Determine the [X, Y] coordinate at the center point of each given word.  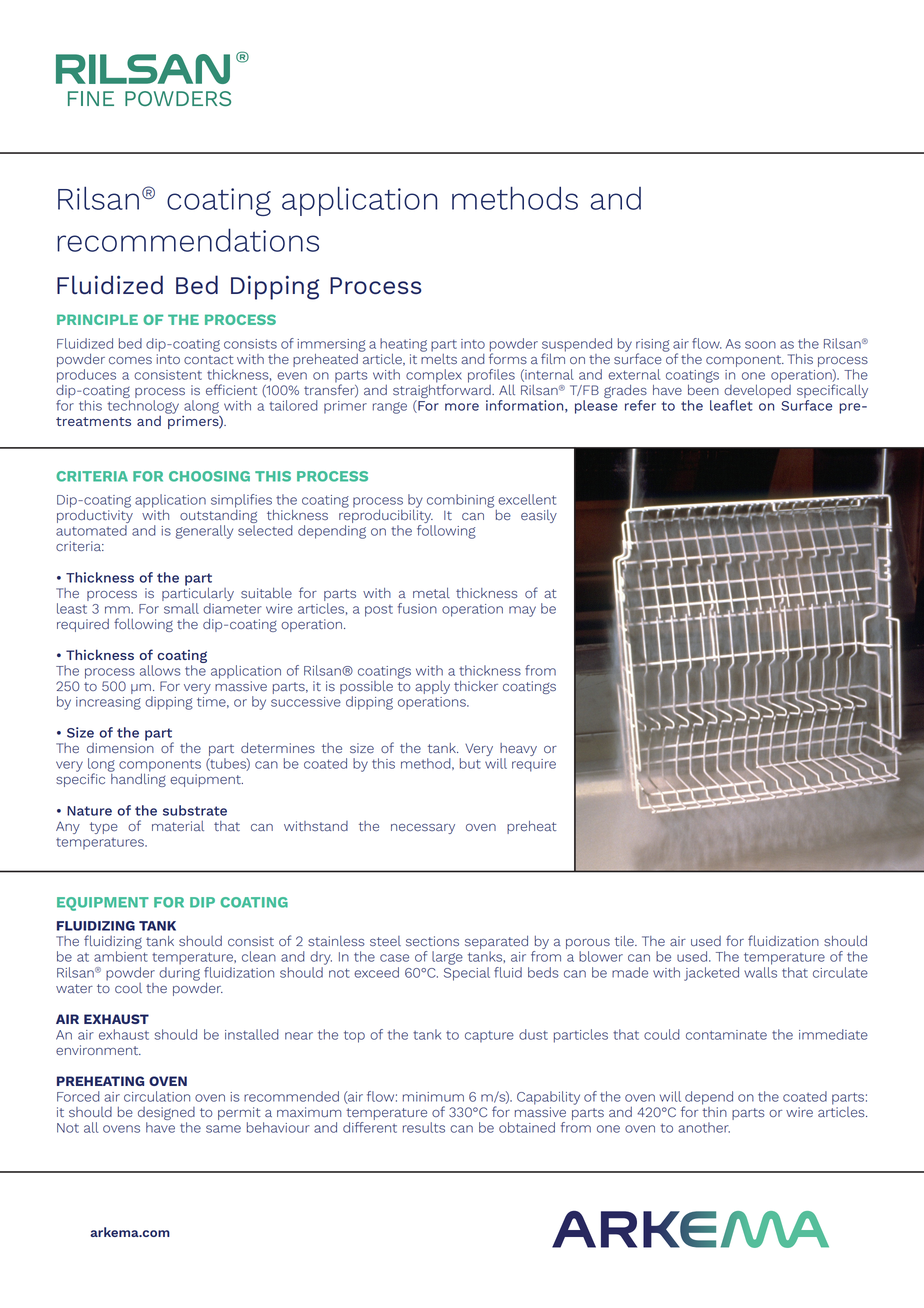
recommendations [188, 240]
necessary [423, 829]
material [178, 826]
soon [760, 345]
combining [460, 501]
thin [714, 1110]
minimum [433, 1097]
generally [204, 532]
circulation [157, 1096]
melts [439, 357]
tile [625, 941]
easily [539, 516]
